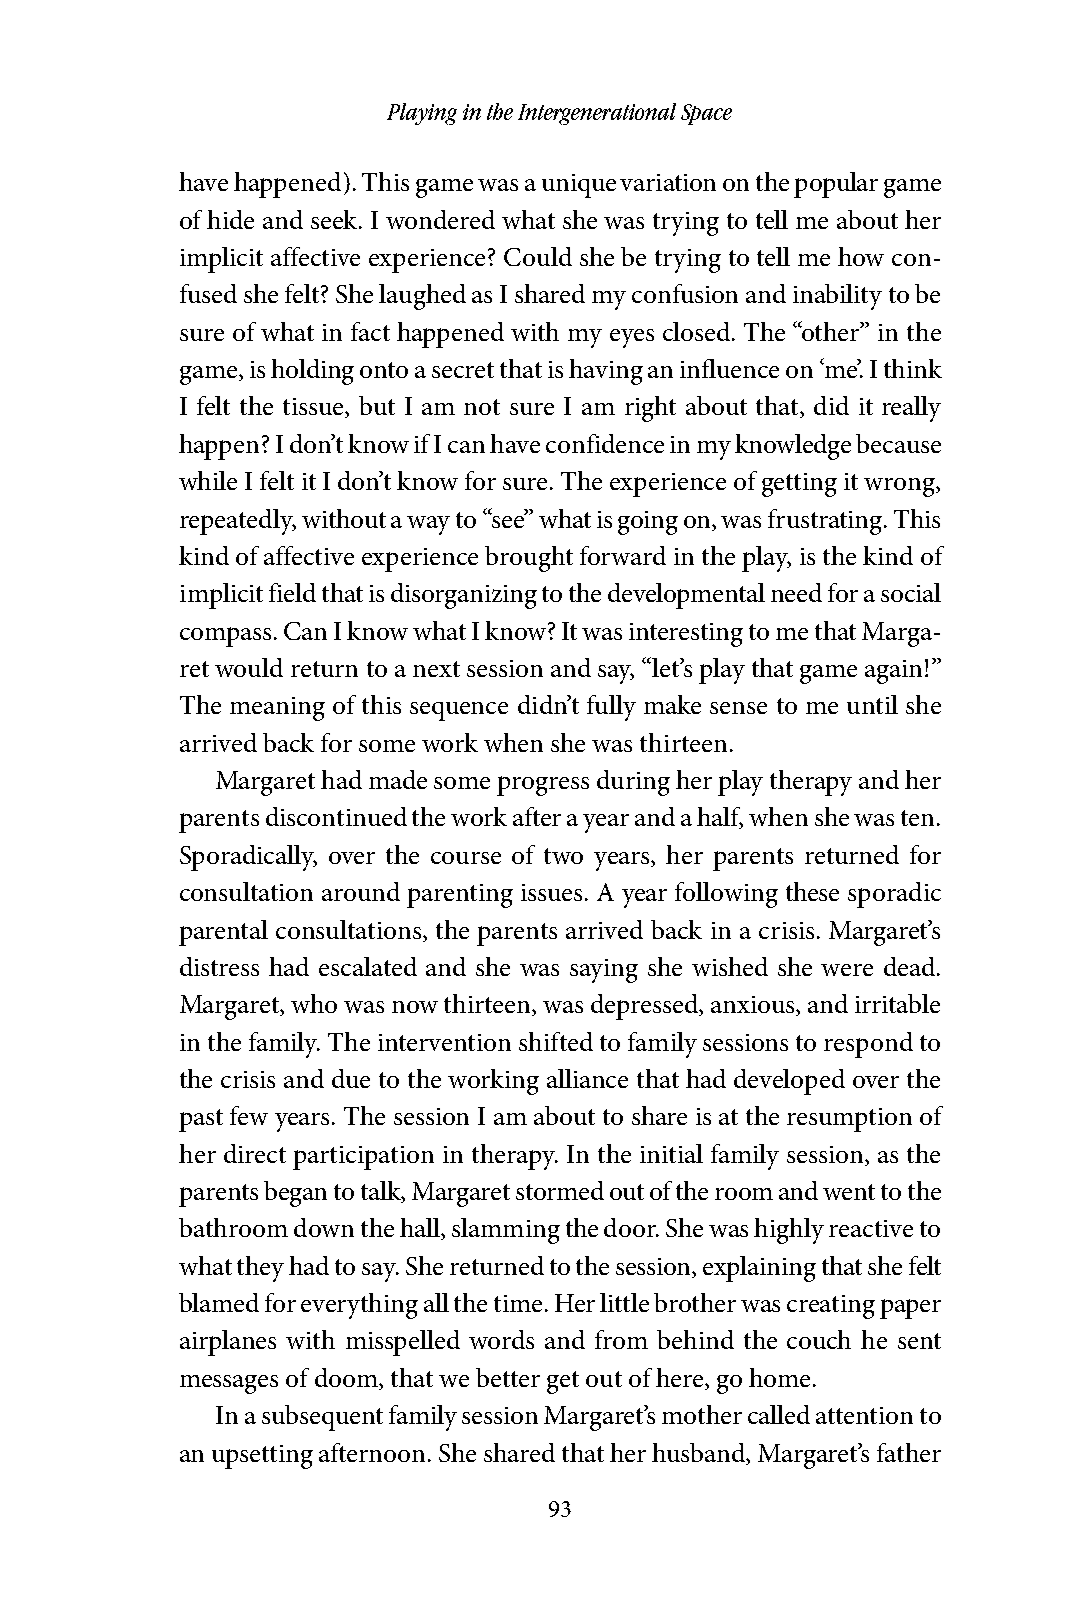 The image size is (1076, 1614). Describe the element at coordinates (336, 816) in the page. I see `discontinued` at that location.
